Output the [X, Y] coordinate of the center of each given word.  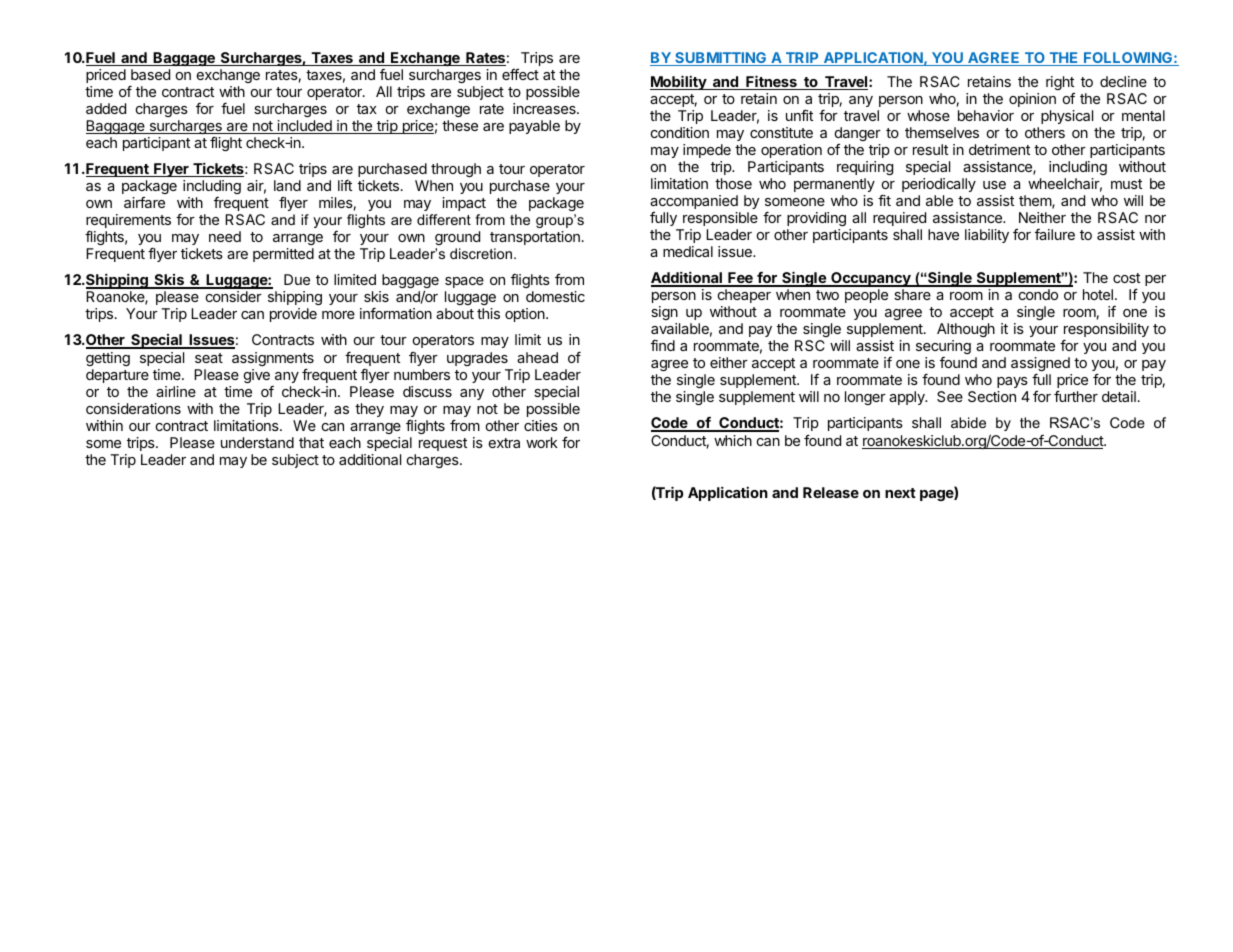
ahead [537, 357]
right [1060, 83]
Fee [740, 279]
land [287, 185]
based [150, 74]
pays [1012, 382]
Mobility [679, 82]
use [994, 185]
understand [257, 442]
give [257, 376]
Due [297, 279]
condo [1038, 294]
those [733, 183]
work [542, 442]
